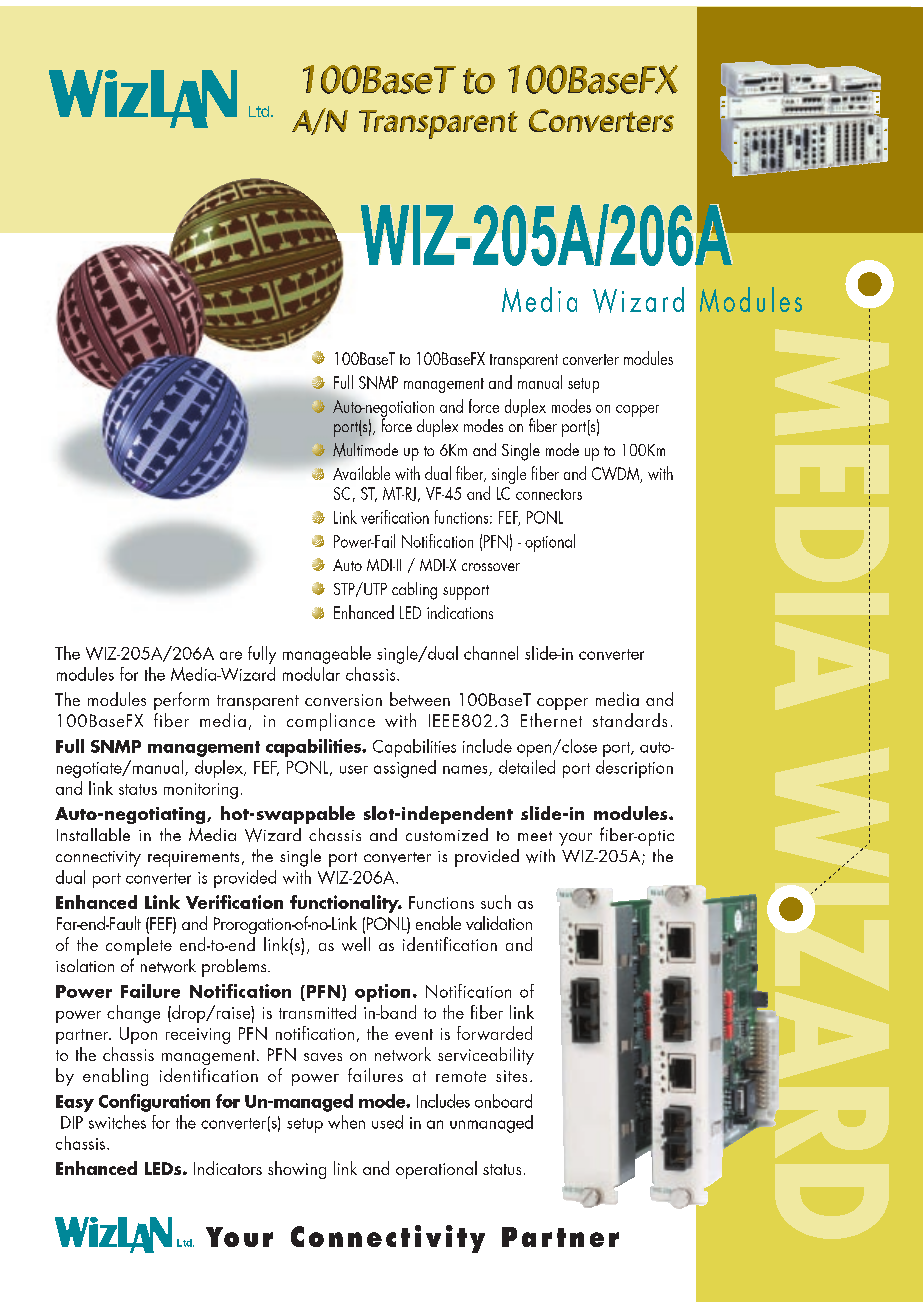 This page has height=1308, width=924. What do you see at coordinates (551, 720) in the page?
I see `Ethernet` at bounding box center [551, 720].
